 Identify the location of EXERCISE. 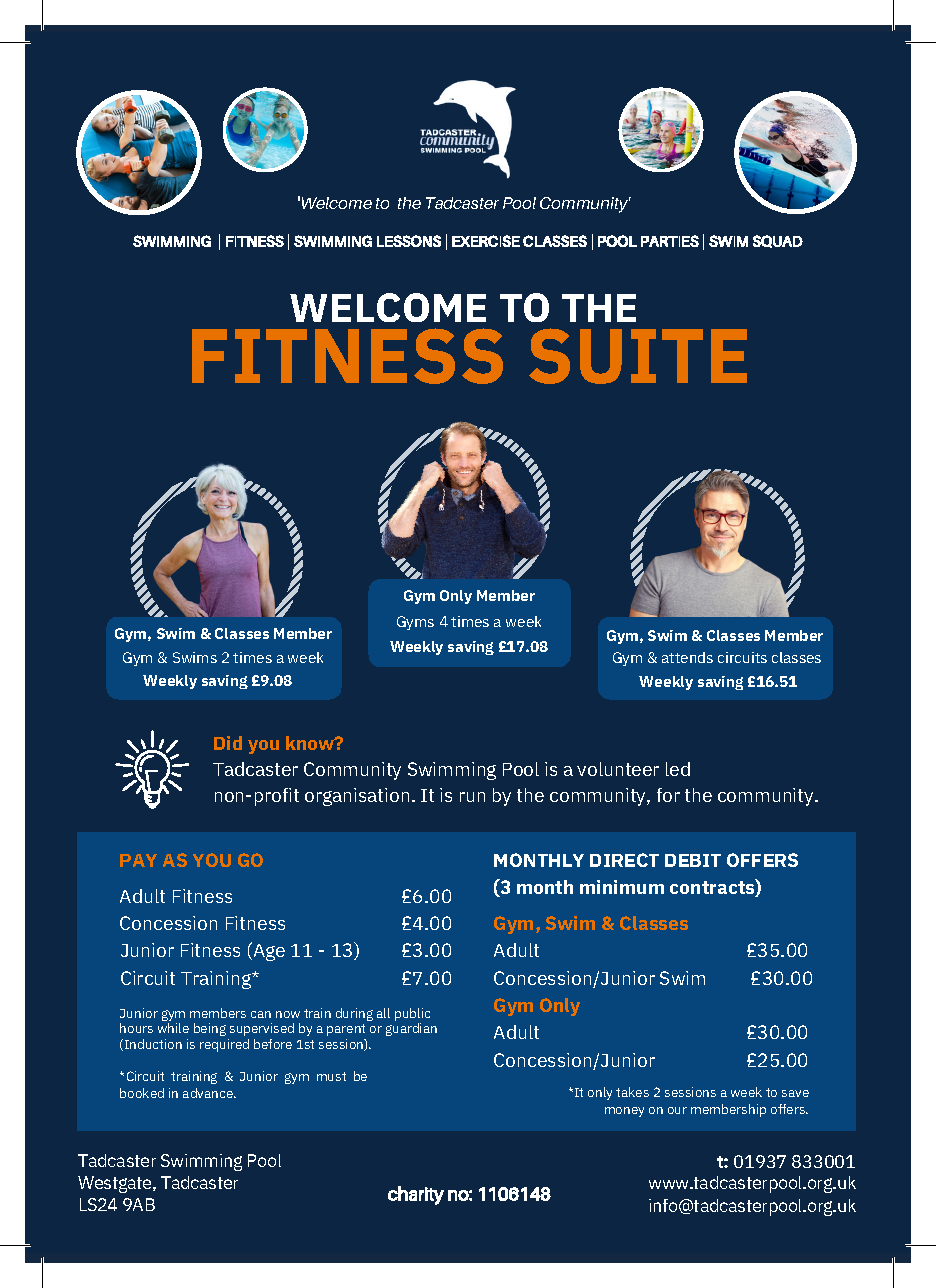
(486, 241).
